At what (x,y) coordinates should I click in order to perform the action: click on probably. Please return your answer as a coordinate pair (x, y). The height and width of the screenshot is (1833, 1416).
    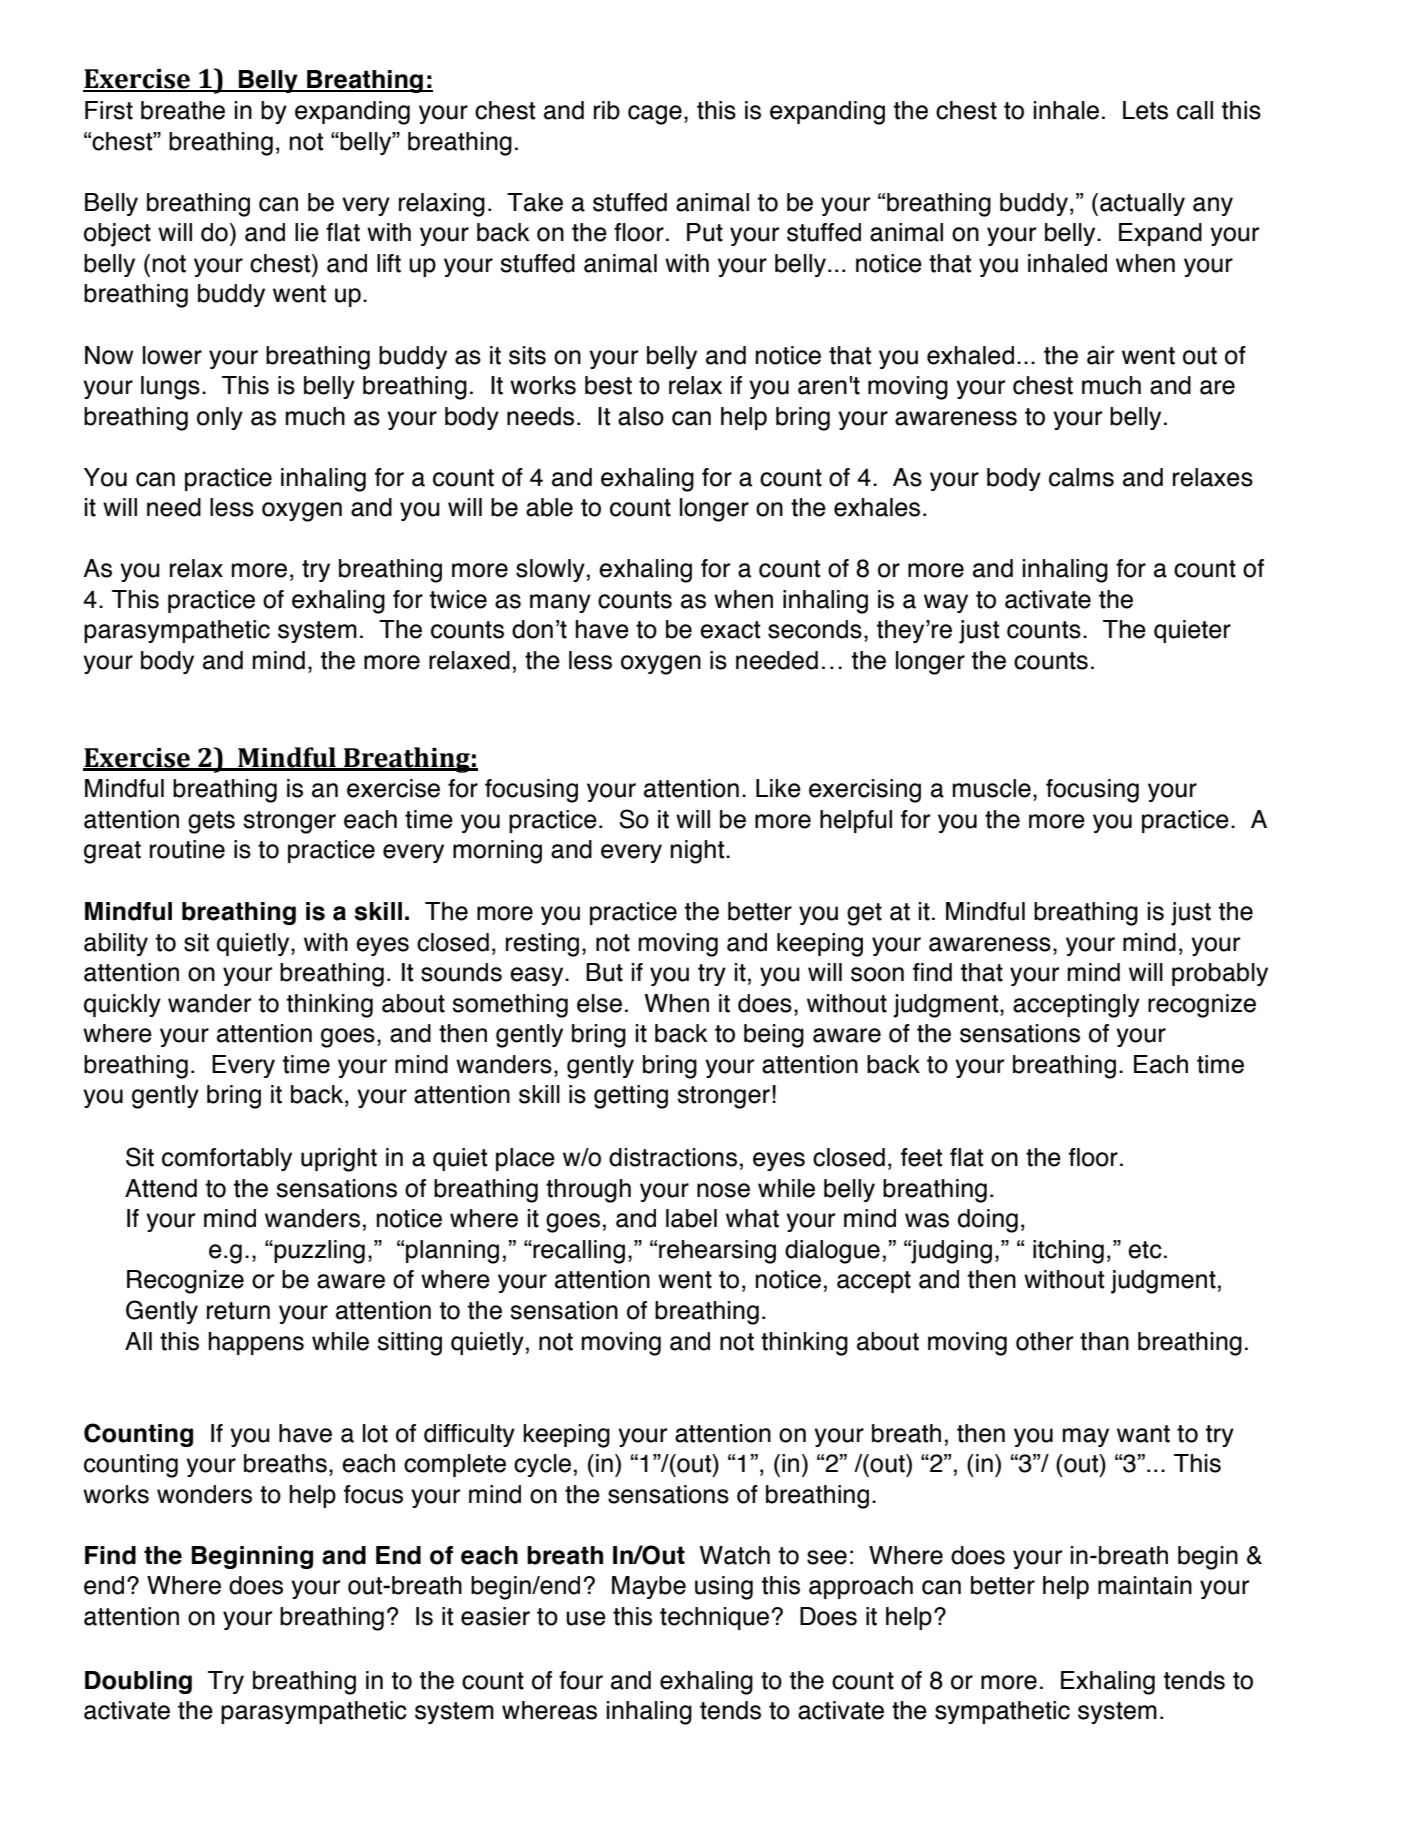
    Looking at the image, I should click on (1220, 974).
